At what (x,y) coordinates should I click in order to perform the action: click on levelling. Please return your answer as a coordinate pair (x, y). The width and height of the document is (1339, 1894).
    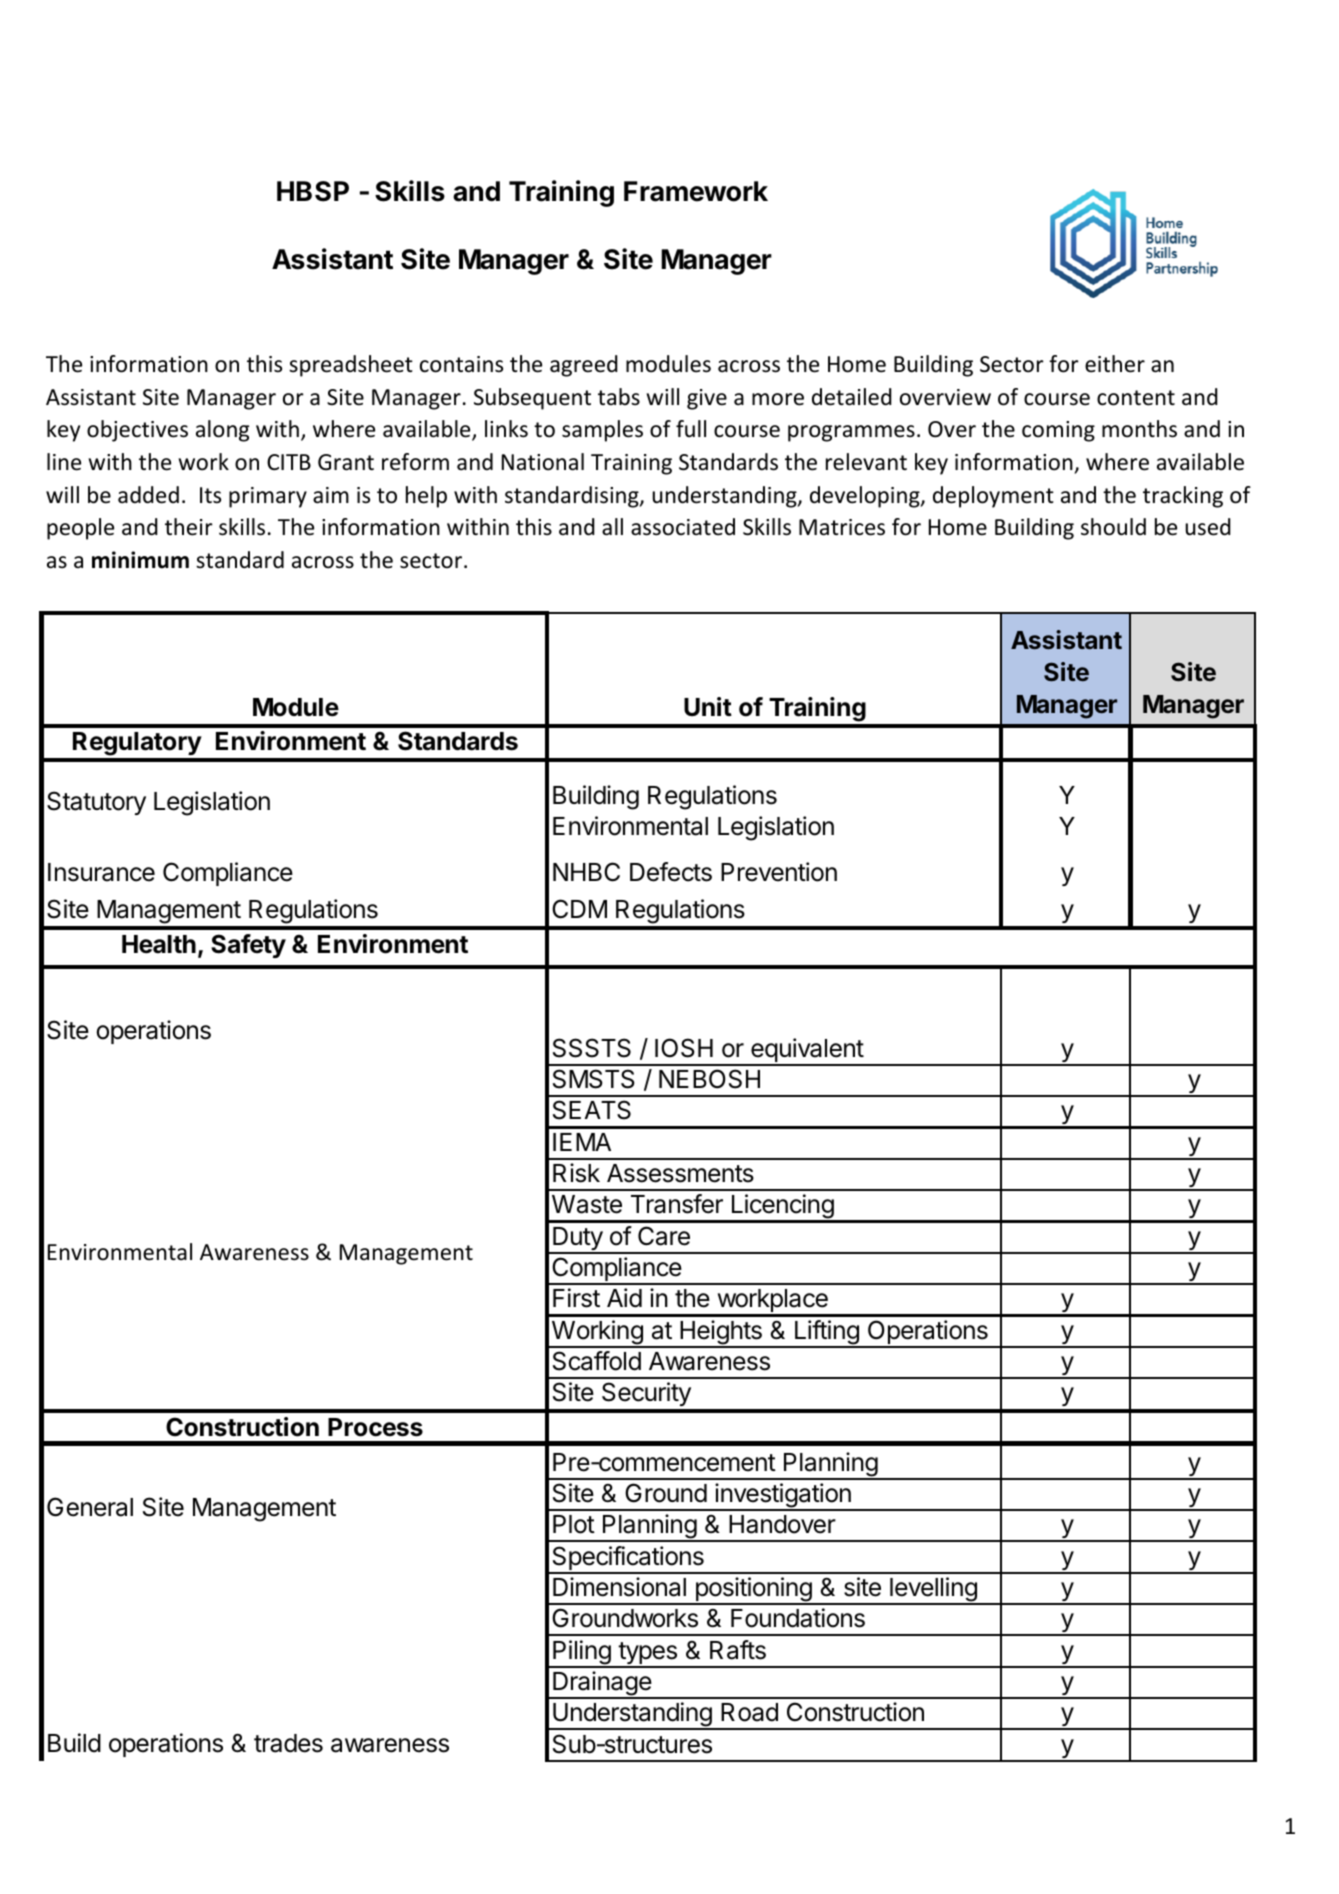
    Looking at the image, I should click on (933, 1590).
